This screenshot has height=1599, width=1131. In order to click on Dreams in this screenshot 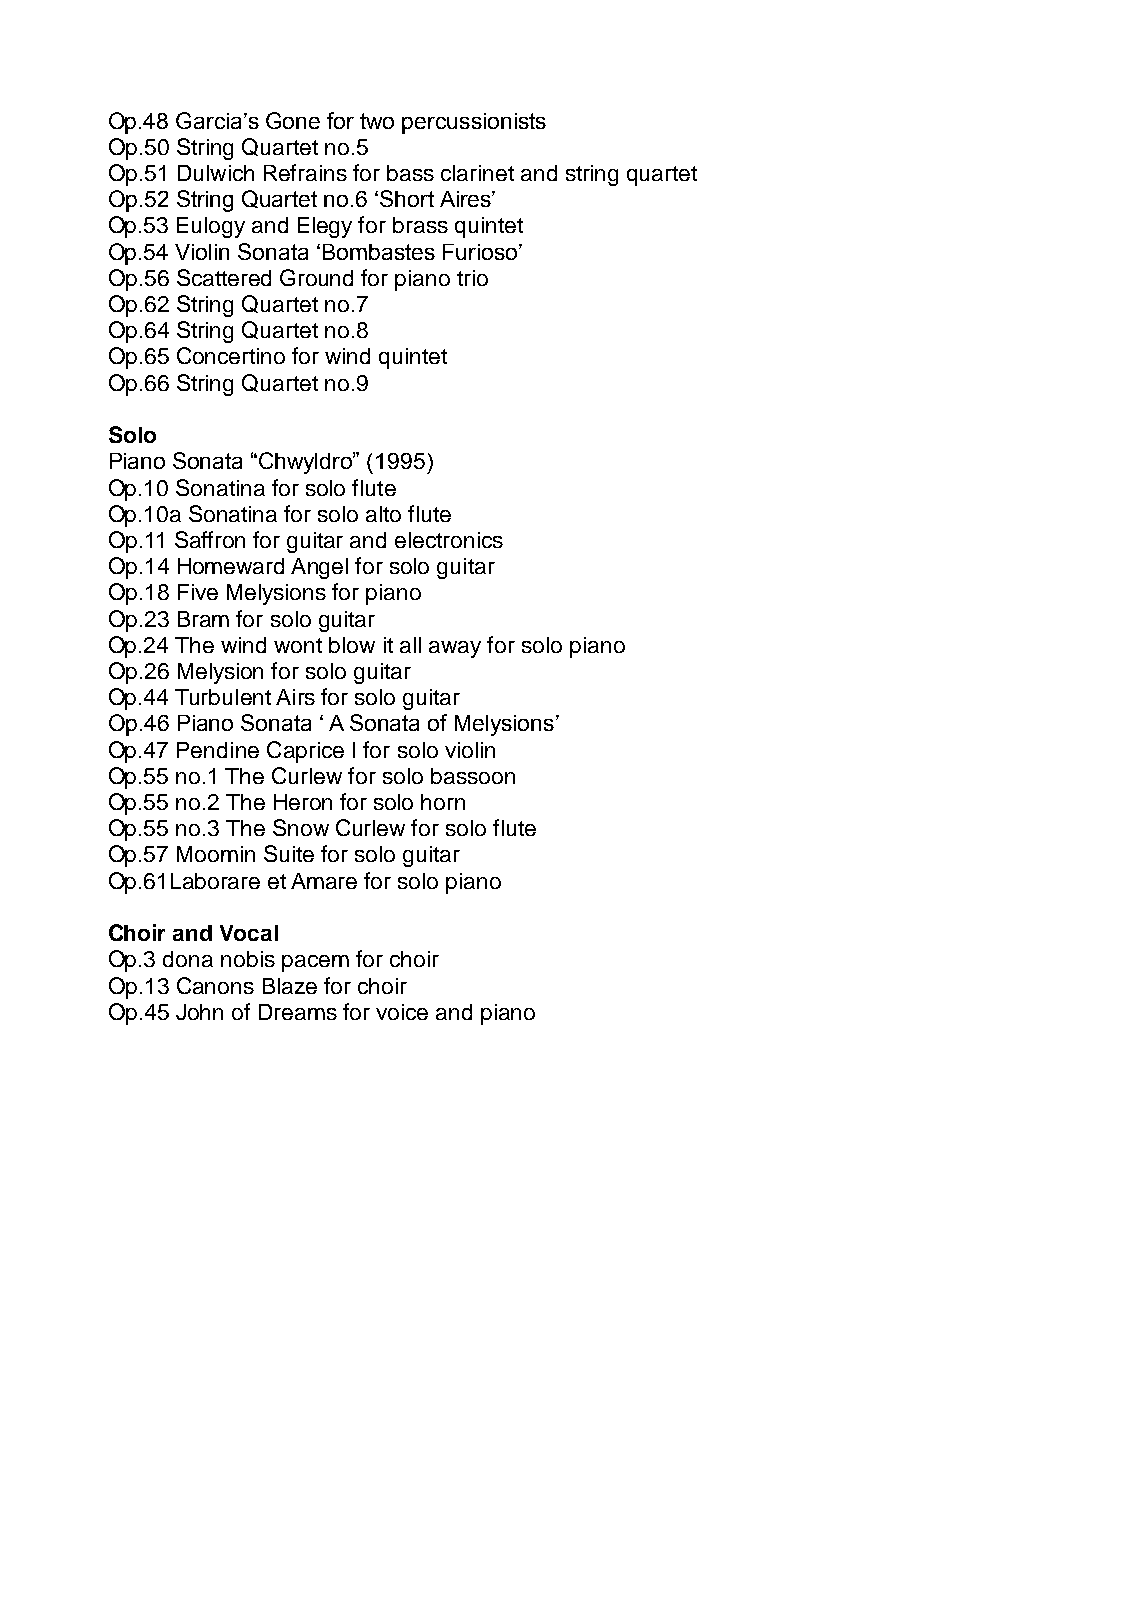, I will do `click(298, 1012)`.
